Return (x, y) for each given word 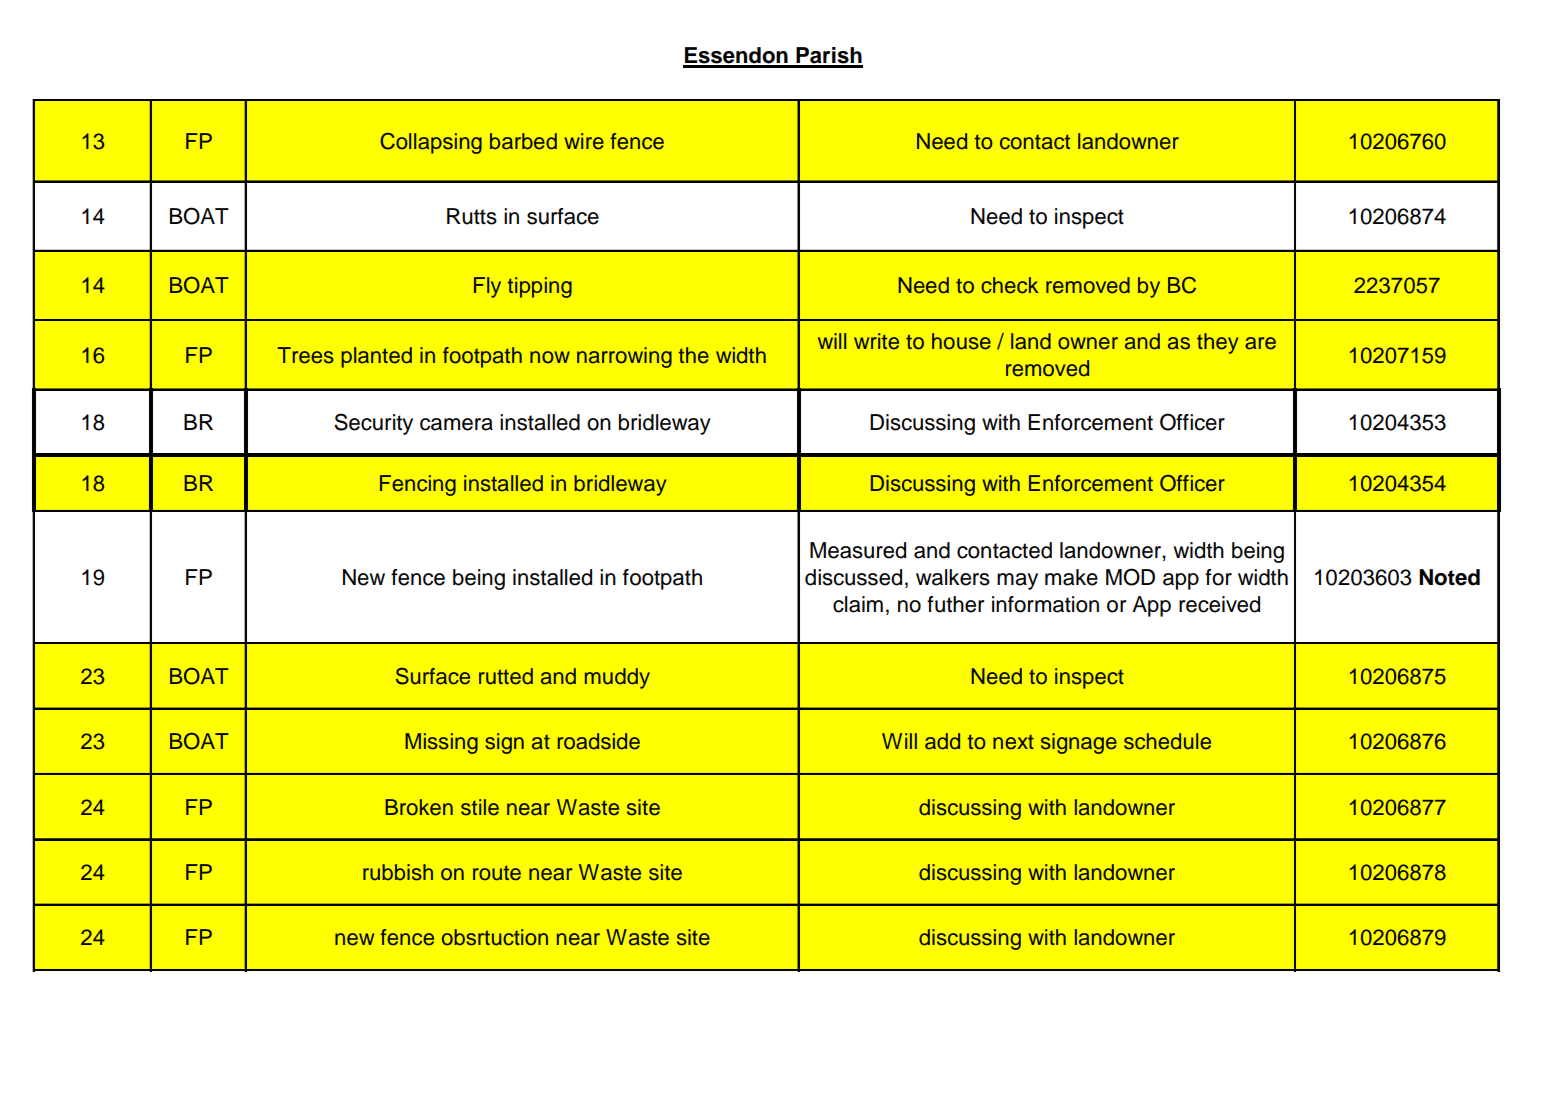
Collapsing (431, 143)
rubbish (398, 872)
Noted (1449, 577)
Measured (858, 550)
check (1010, 285)
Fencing (418, 485)
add (942, 741)
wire (584, 141)
